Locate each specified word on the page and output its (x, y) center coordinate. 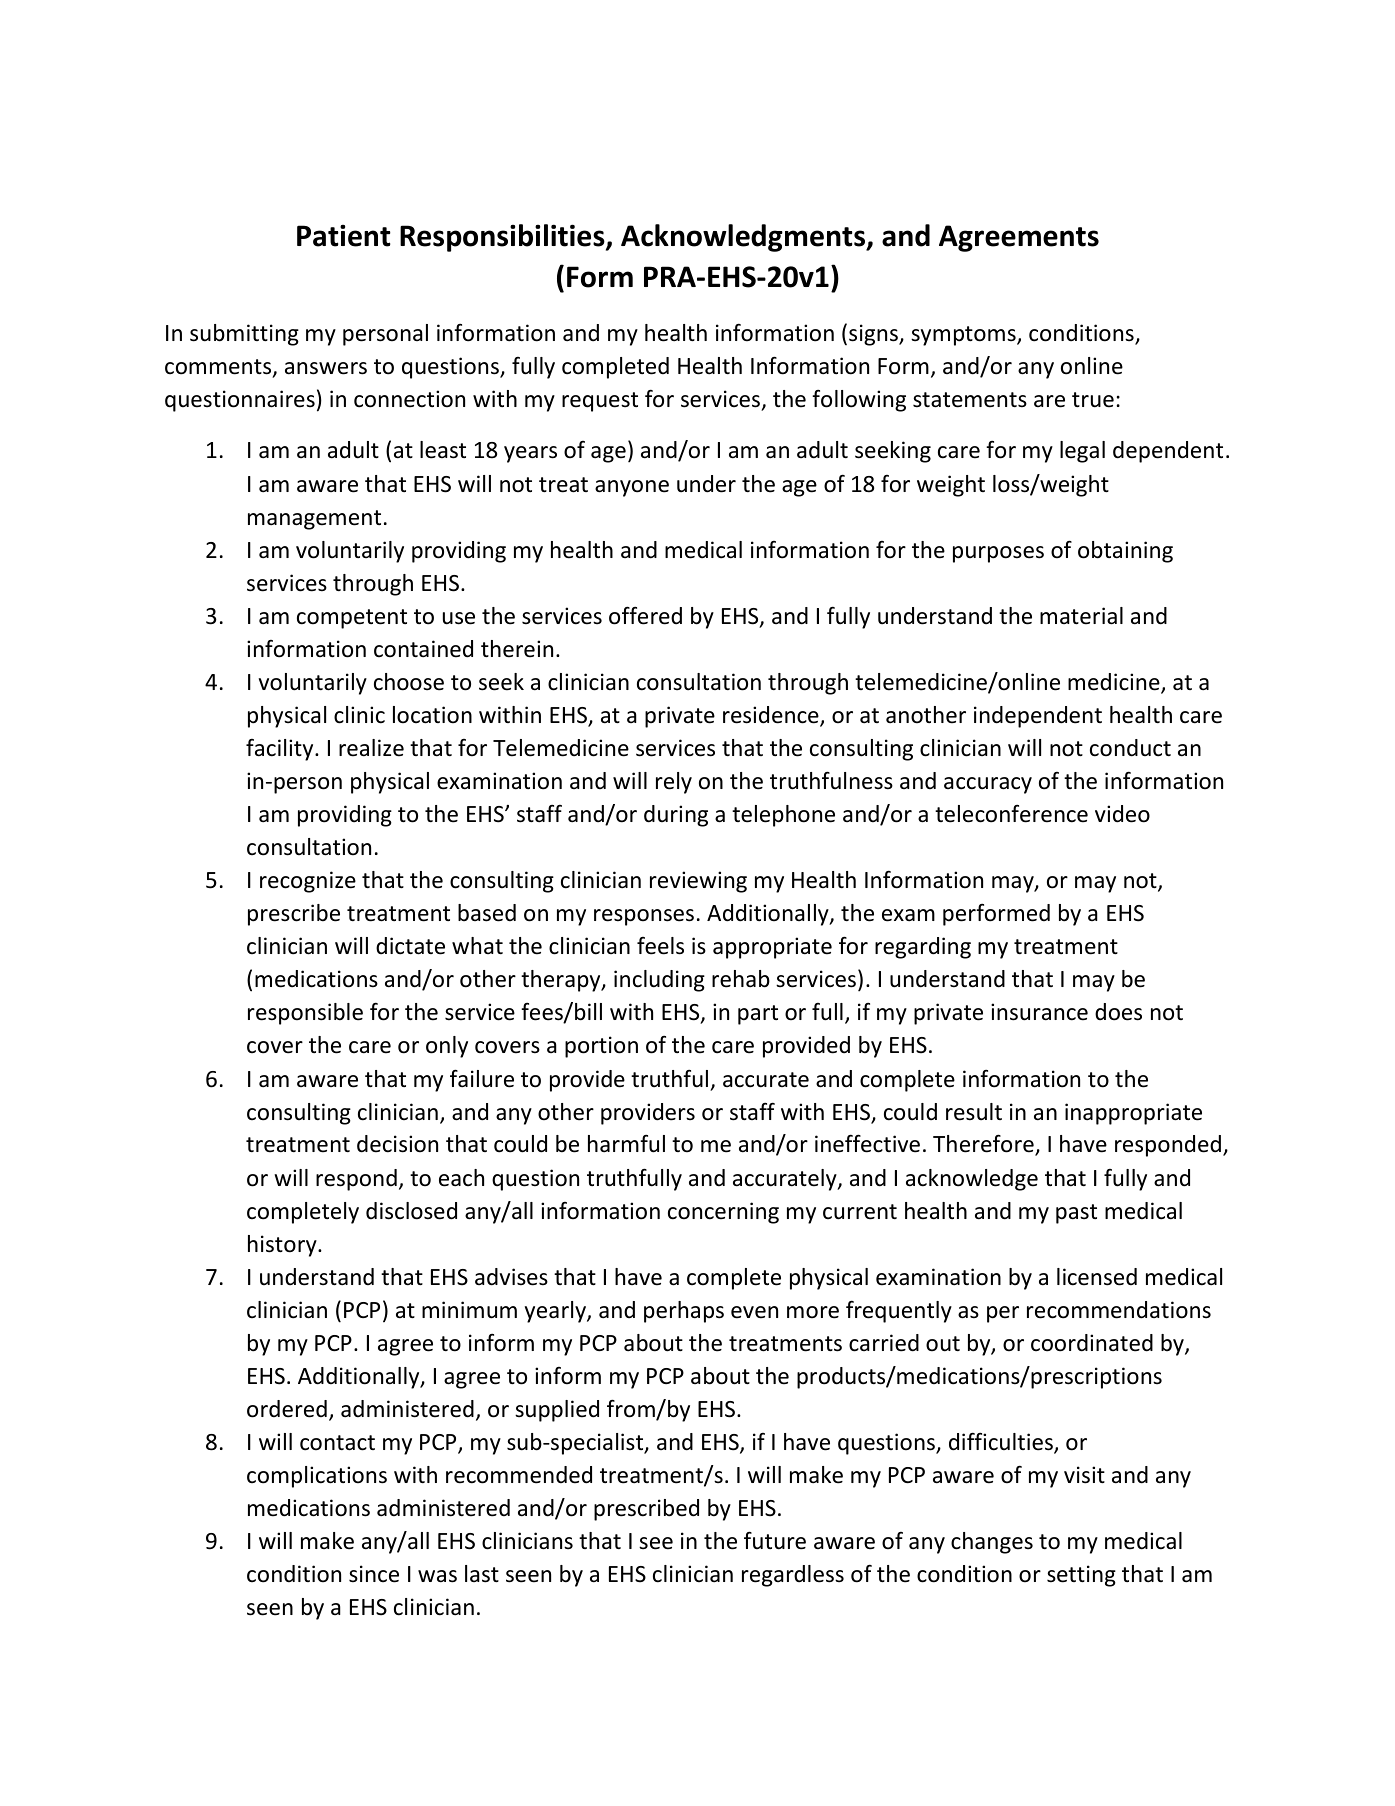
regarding (923, 948)
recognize (308, 882)
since (374, 1574)
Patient (344, 236)
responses (644, 917)
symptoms (964, 336)
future (775, 1540)
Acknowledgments (744, 238)
